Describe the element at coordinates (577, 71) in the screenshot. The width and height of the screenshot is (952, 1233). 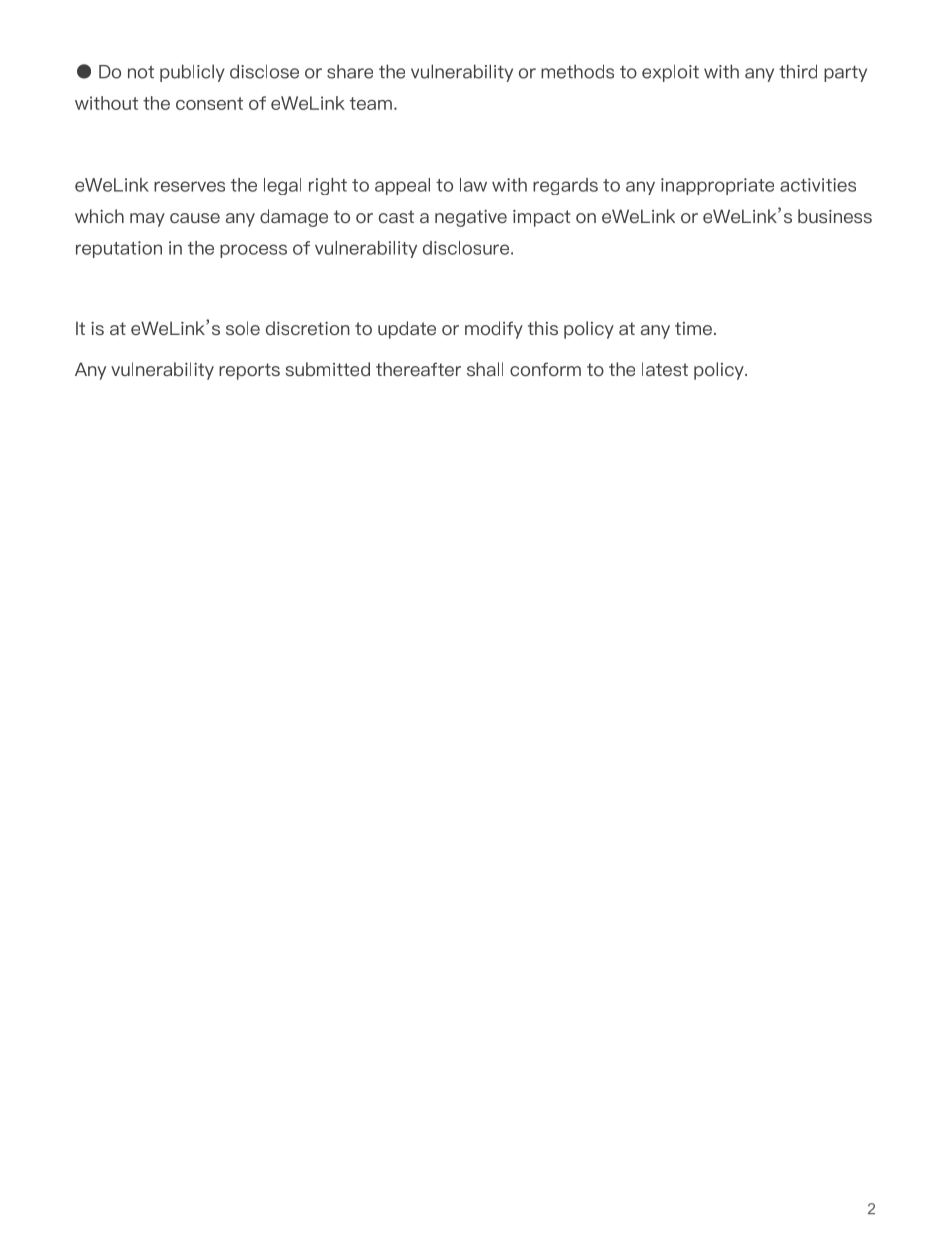
I see `methods` at that location.
